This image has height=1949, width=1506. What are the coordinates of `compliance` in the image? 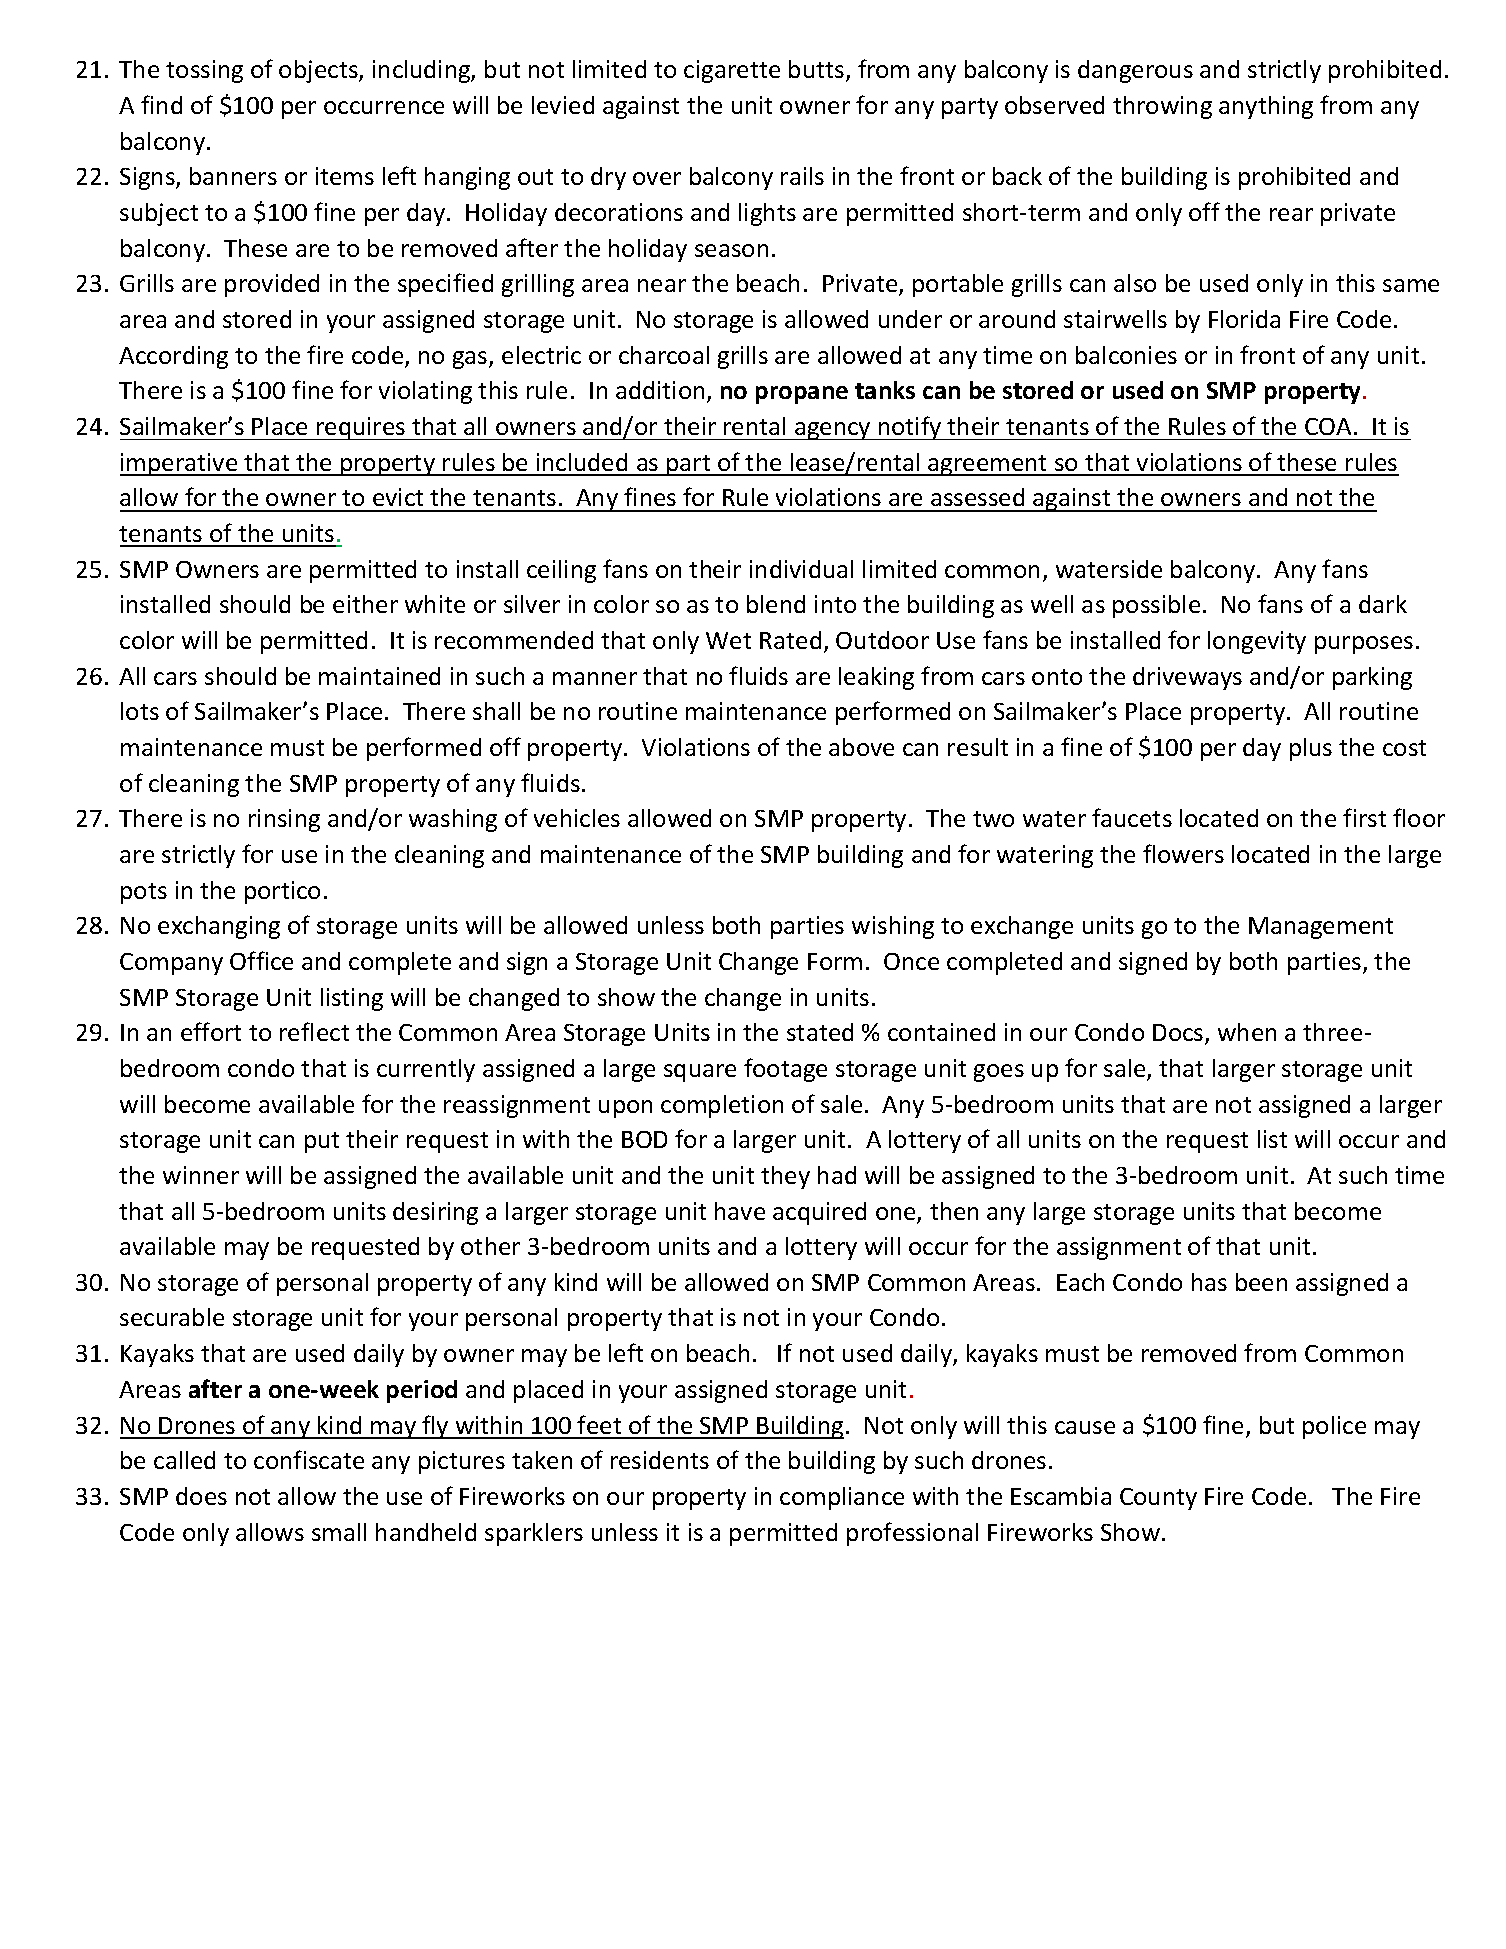 It's located at (842, 1498).
